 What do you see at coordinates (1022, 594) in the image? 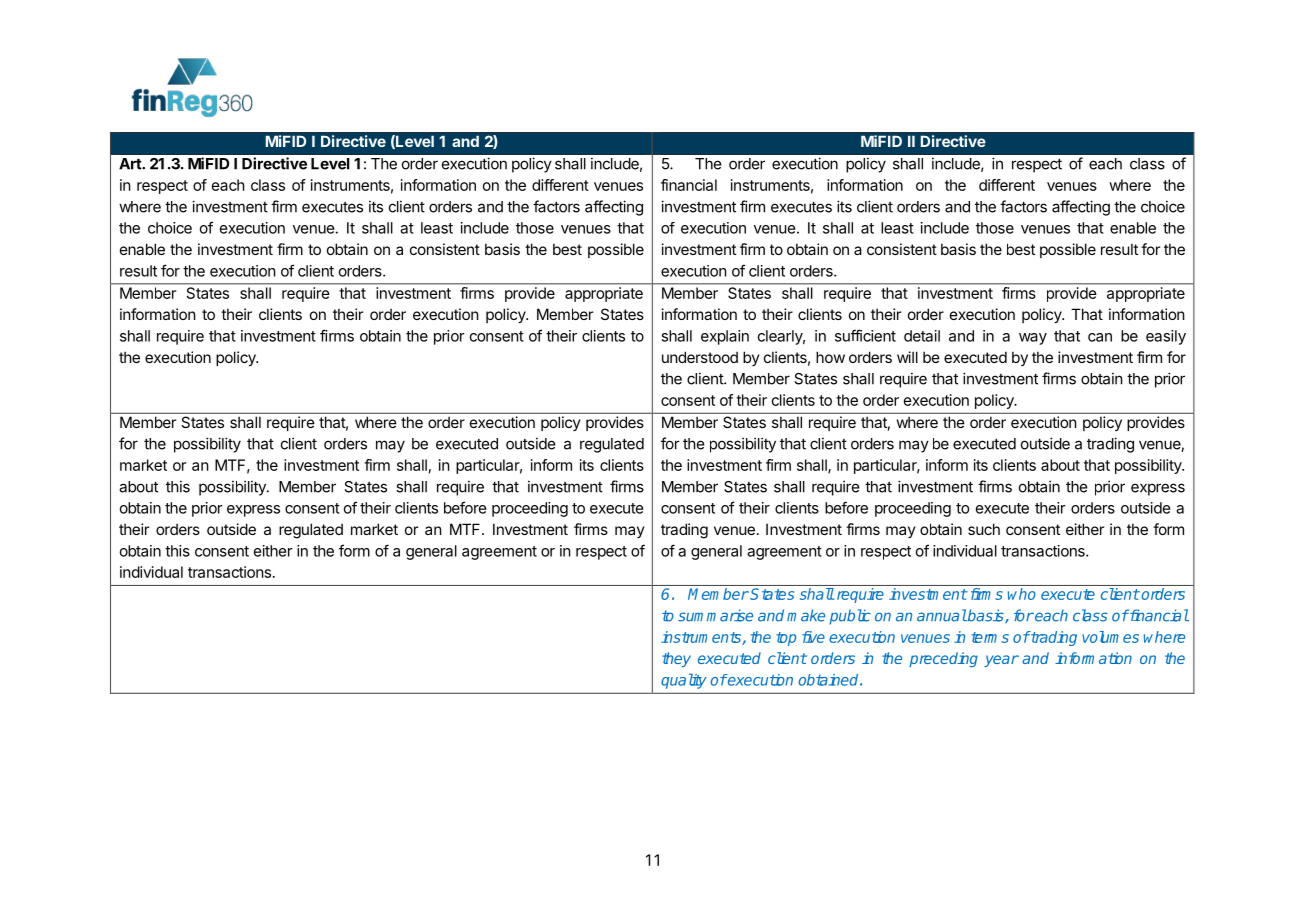
I see `who` at bounding box center [1022, 594].
